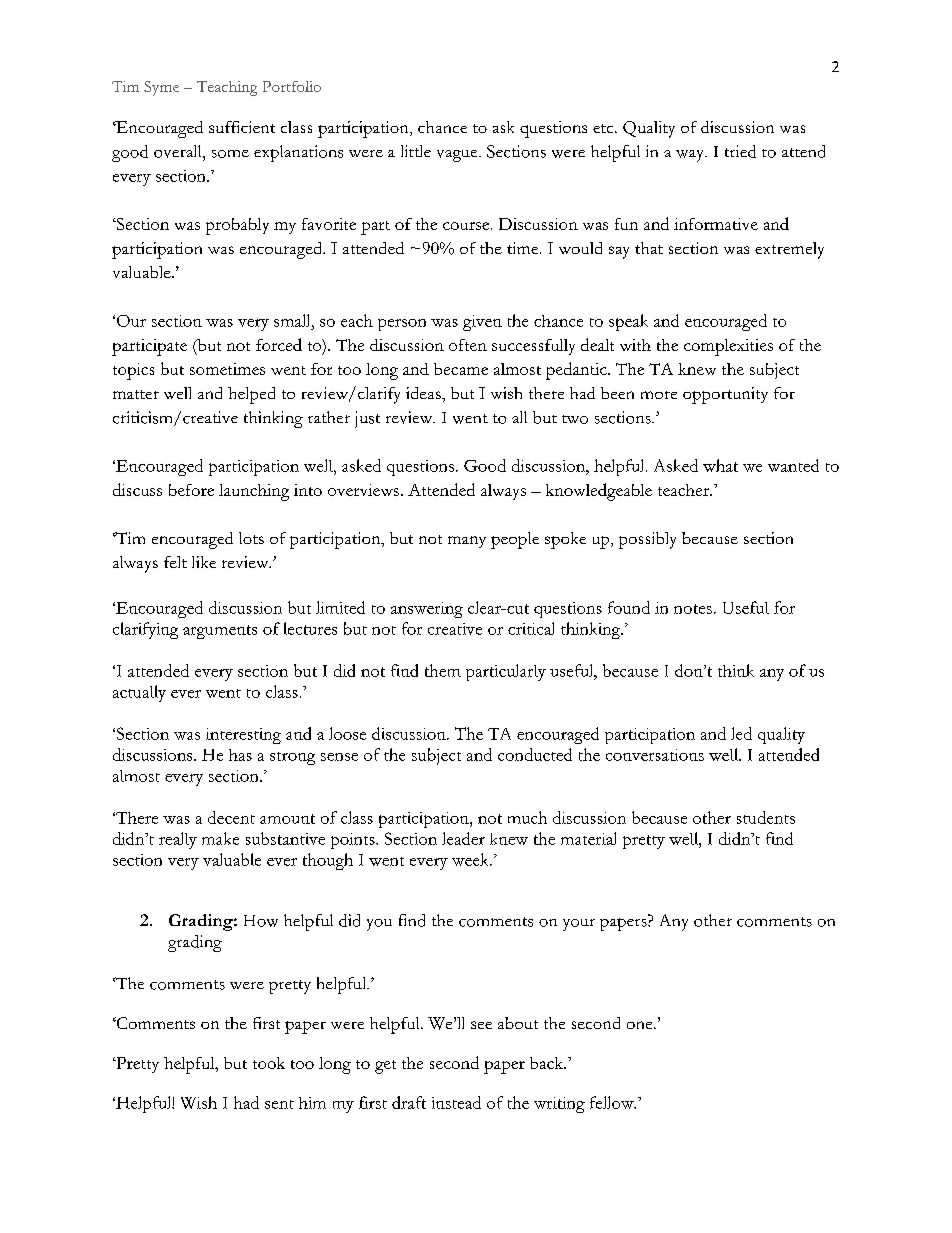  I want to click on what, so click(720, 465).
